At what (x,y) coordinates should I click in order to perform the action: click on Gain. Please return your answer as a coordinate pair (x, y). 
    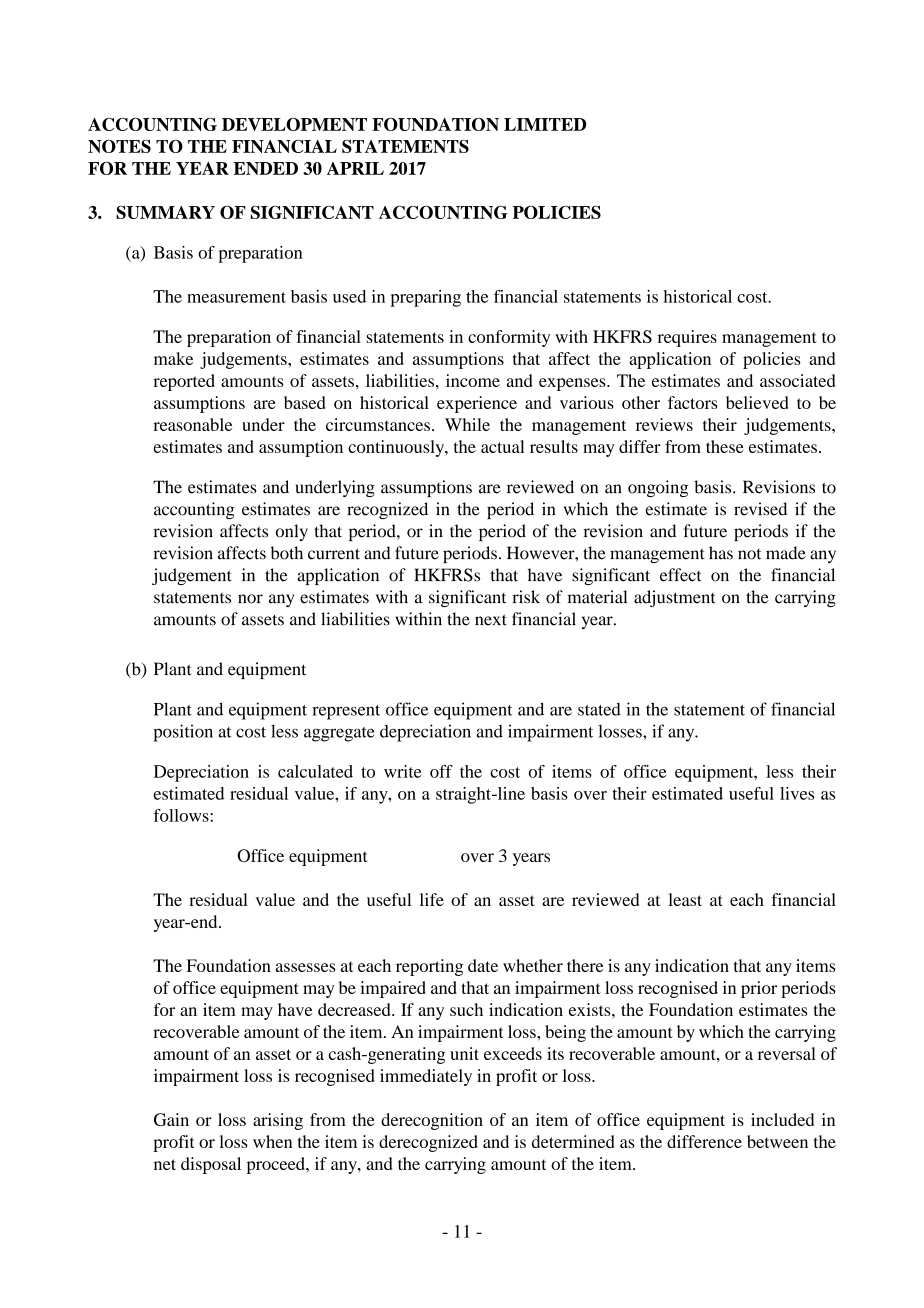
    Looking at the image, I should click on (171, 1119).
